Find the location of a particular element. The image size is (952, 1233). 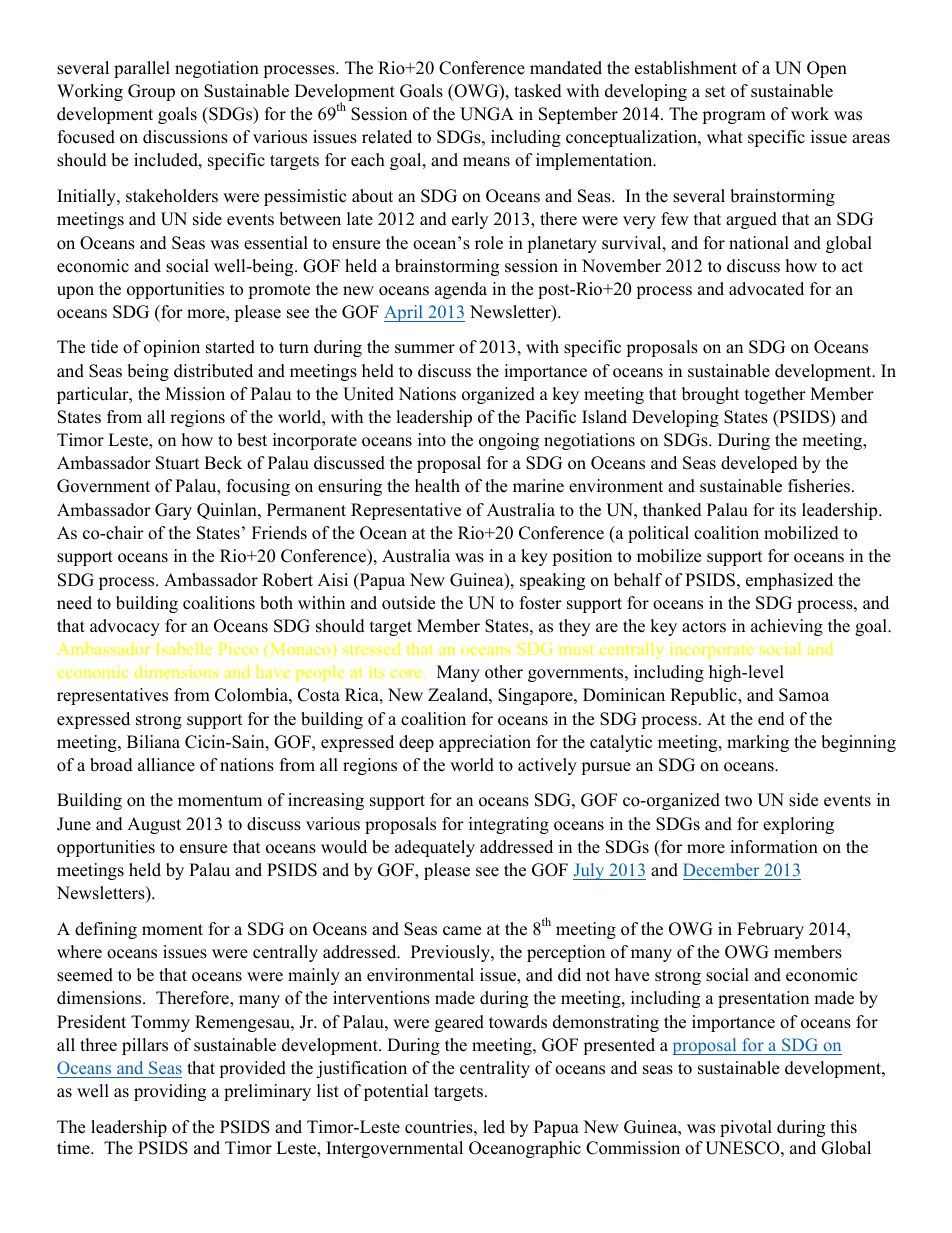

appreciation is located at coordinates (485, 743).
